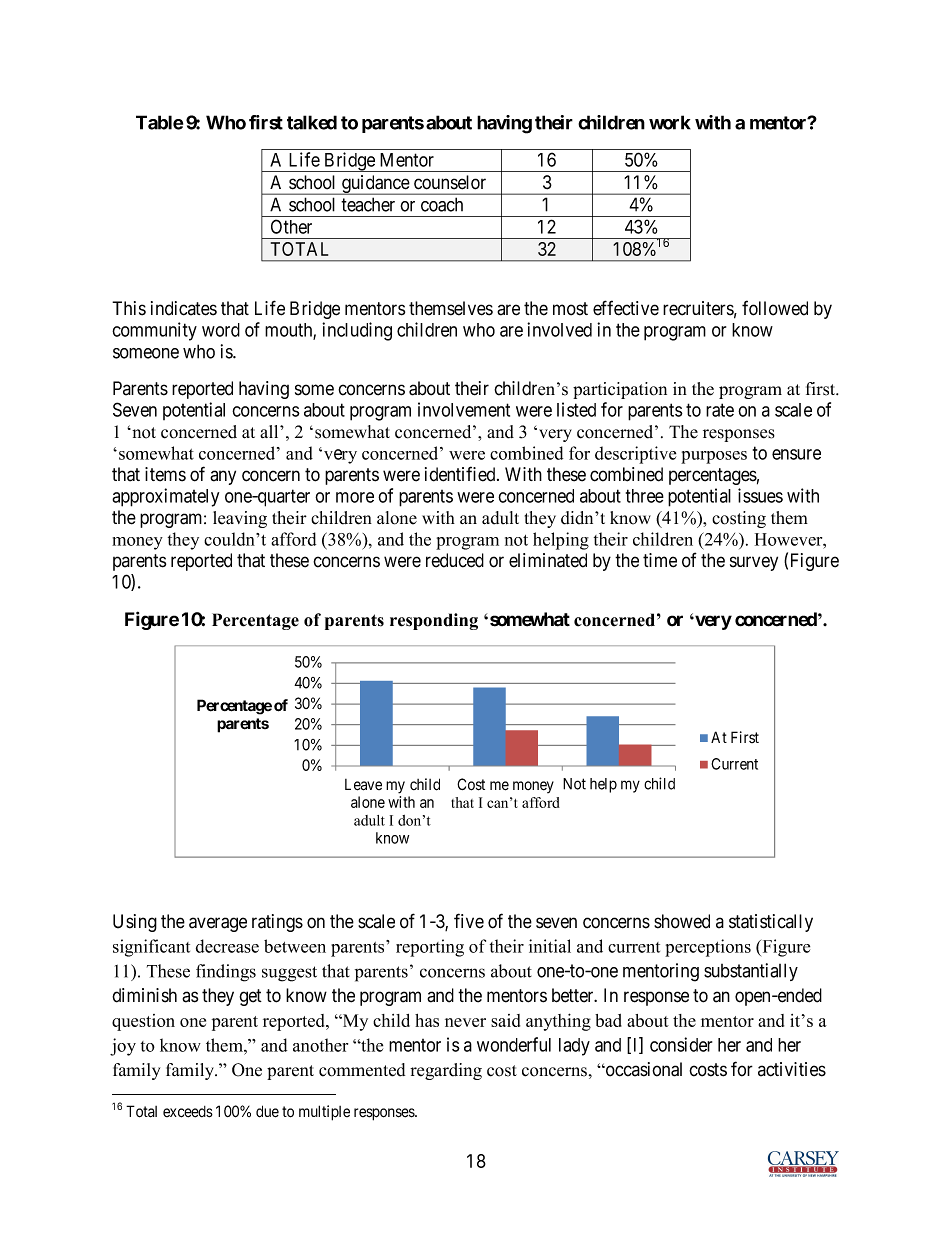 The image size is (952, 1233). Describe the element at coordinates (469, 921) in the screenshot. I see `five` at that location.
